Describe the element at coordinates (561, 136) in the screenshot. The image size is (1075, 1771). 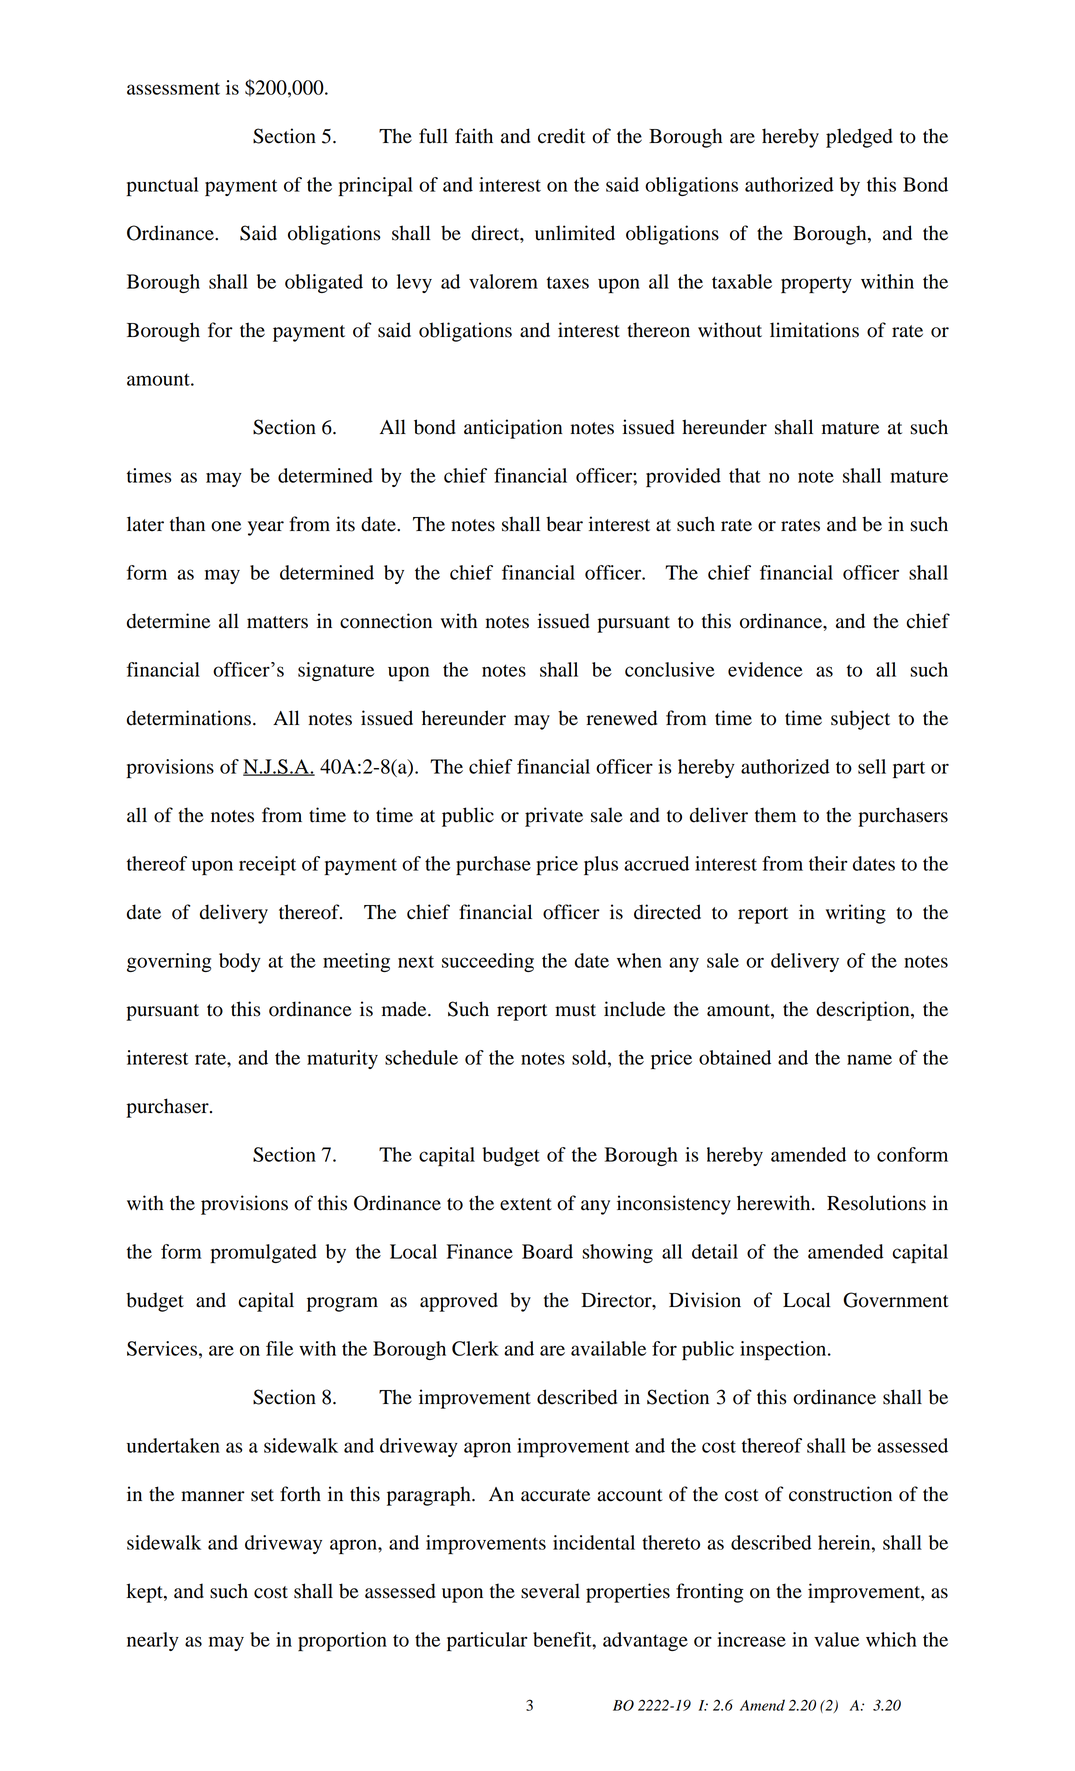
I see `credit` at that location.
